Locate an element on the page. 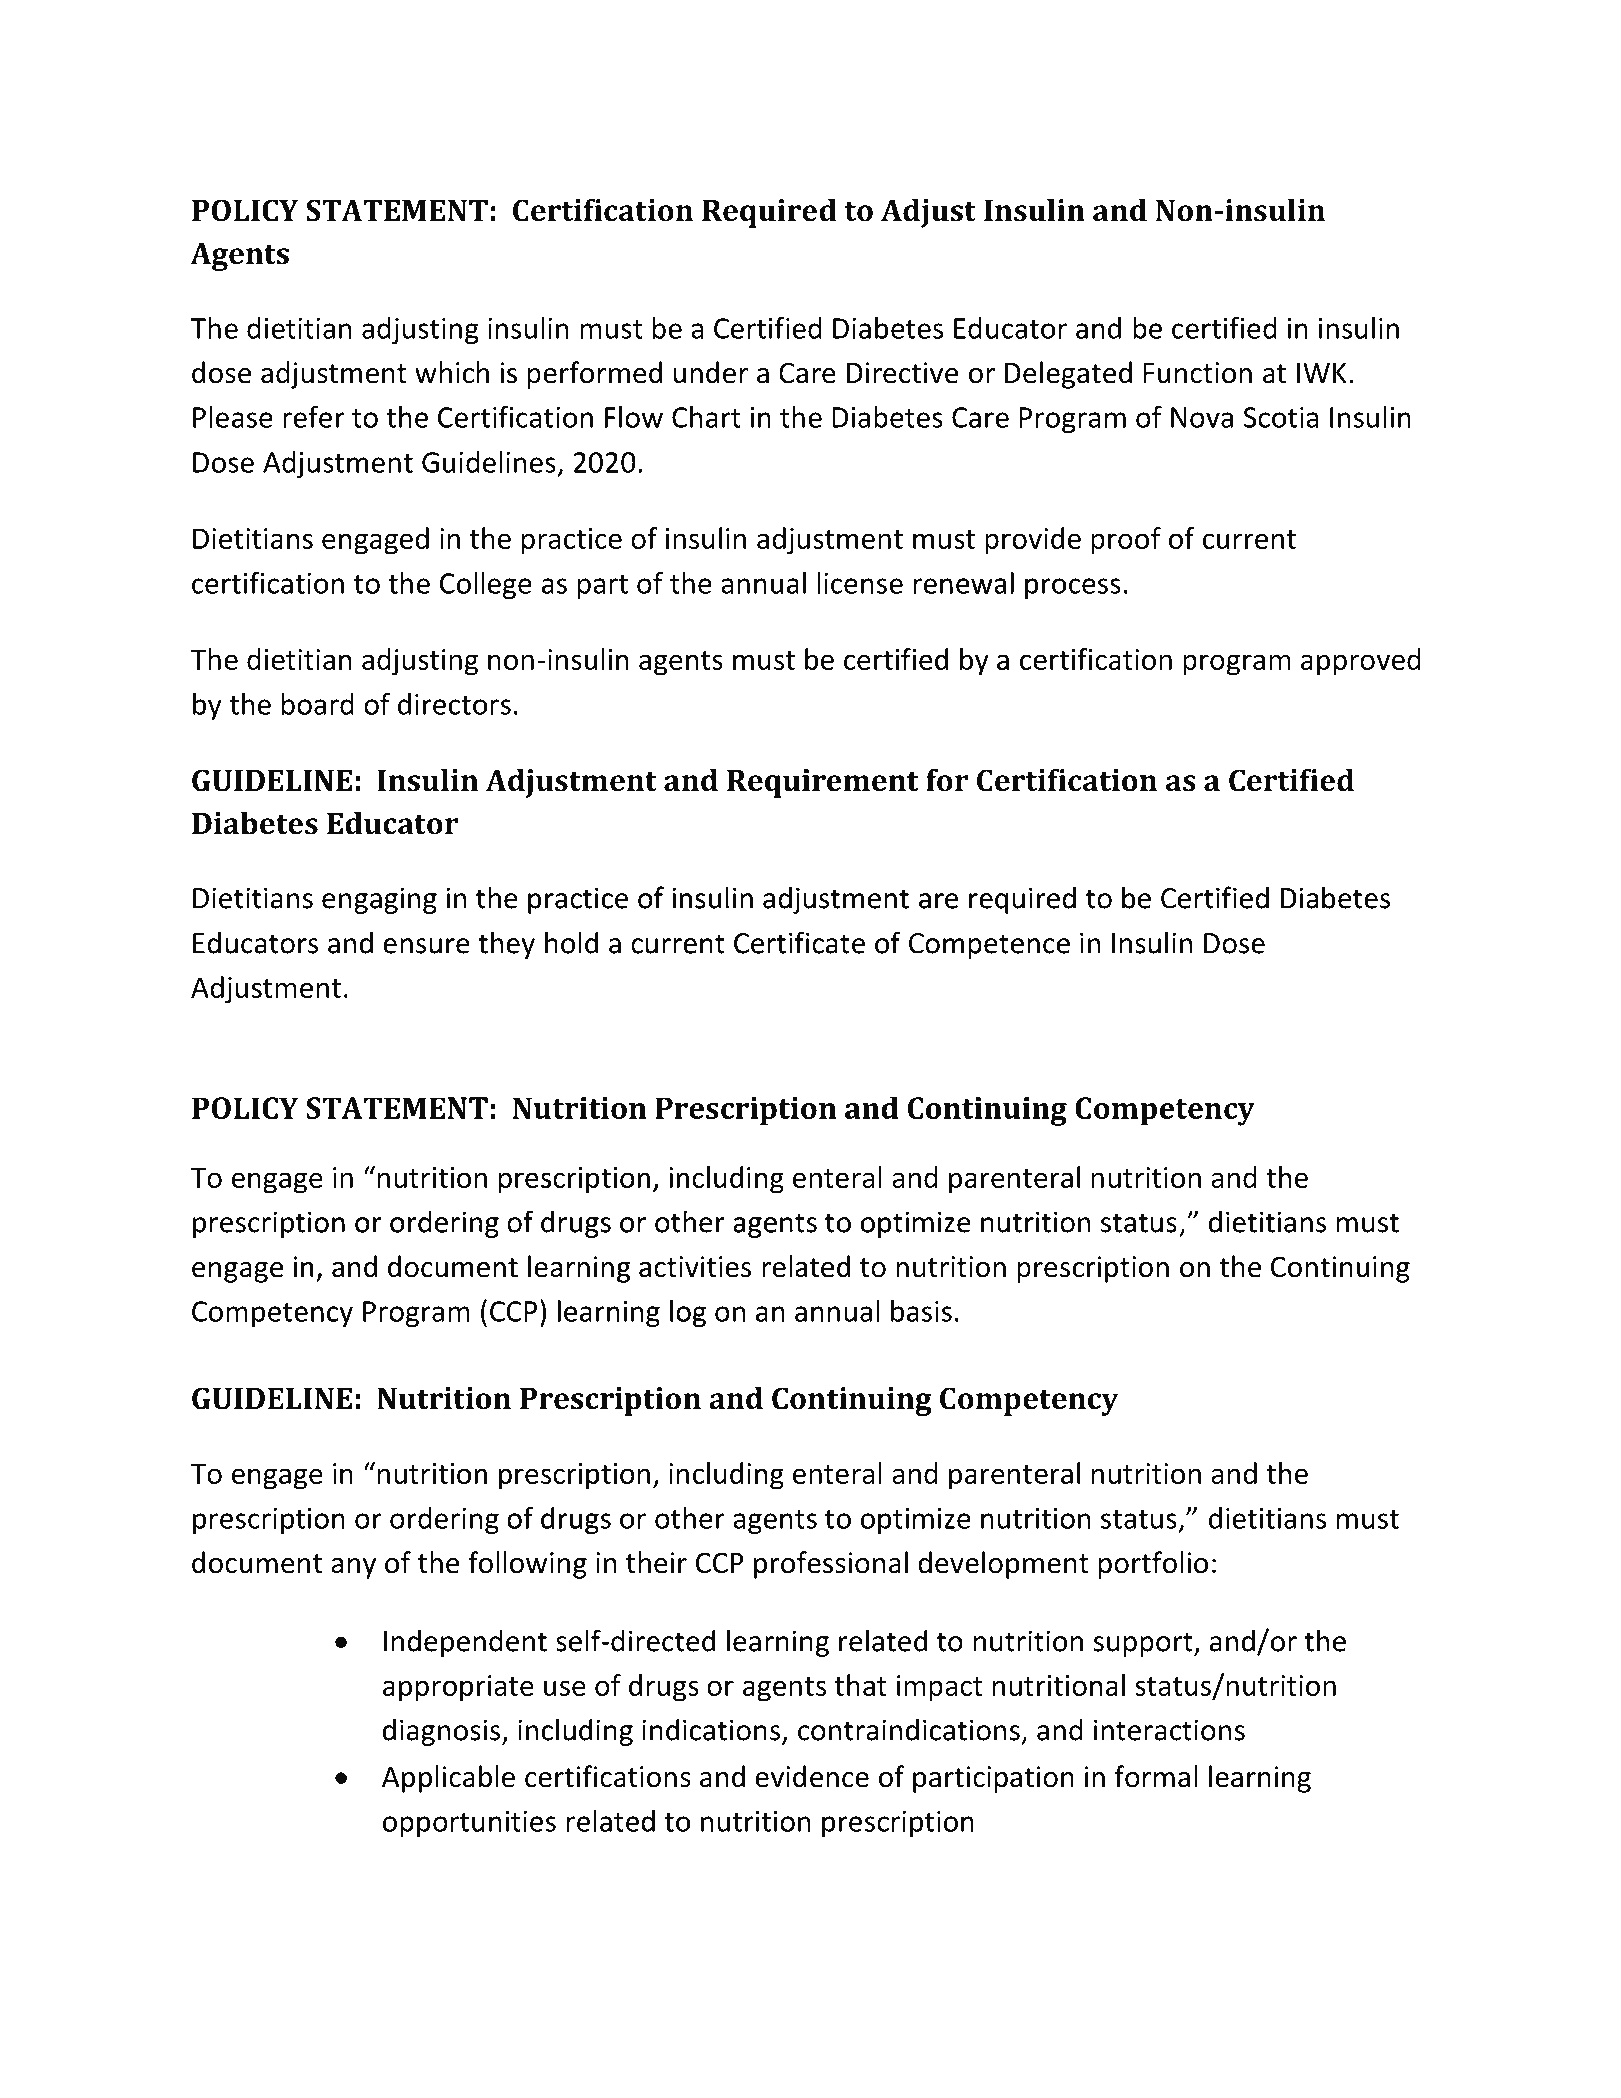 Image resolution: width=1621 pixels, height=2098 pixels. refer is located at coordinates (314, 416).
